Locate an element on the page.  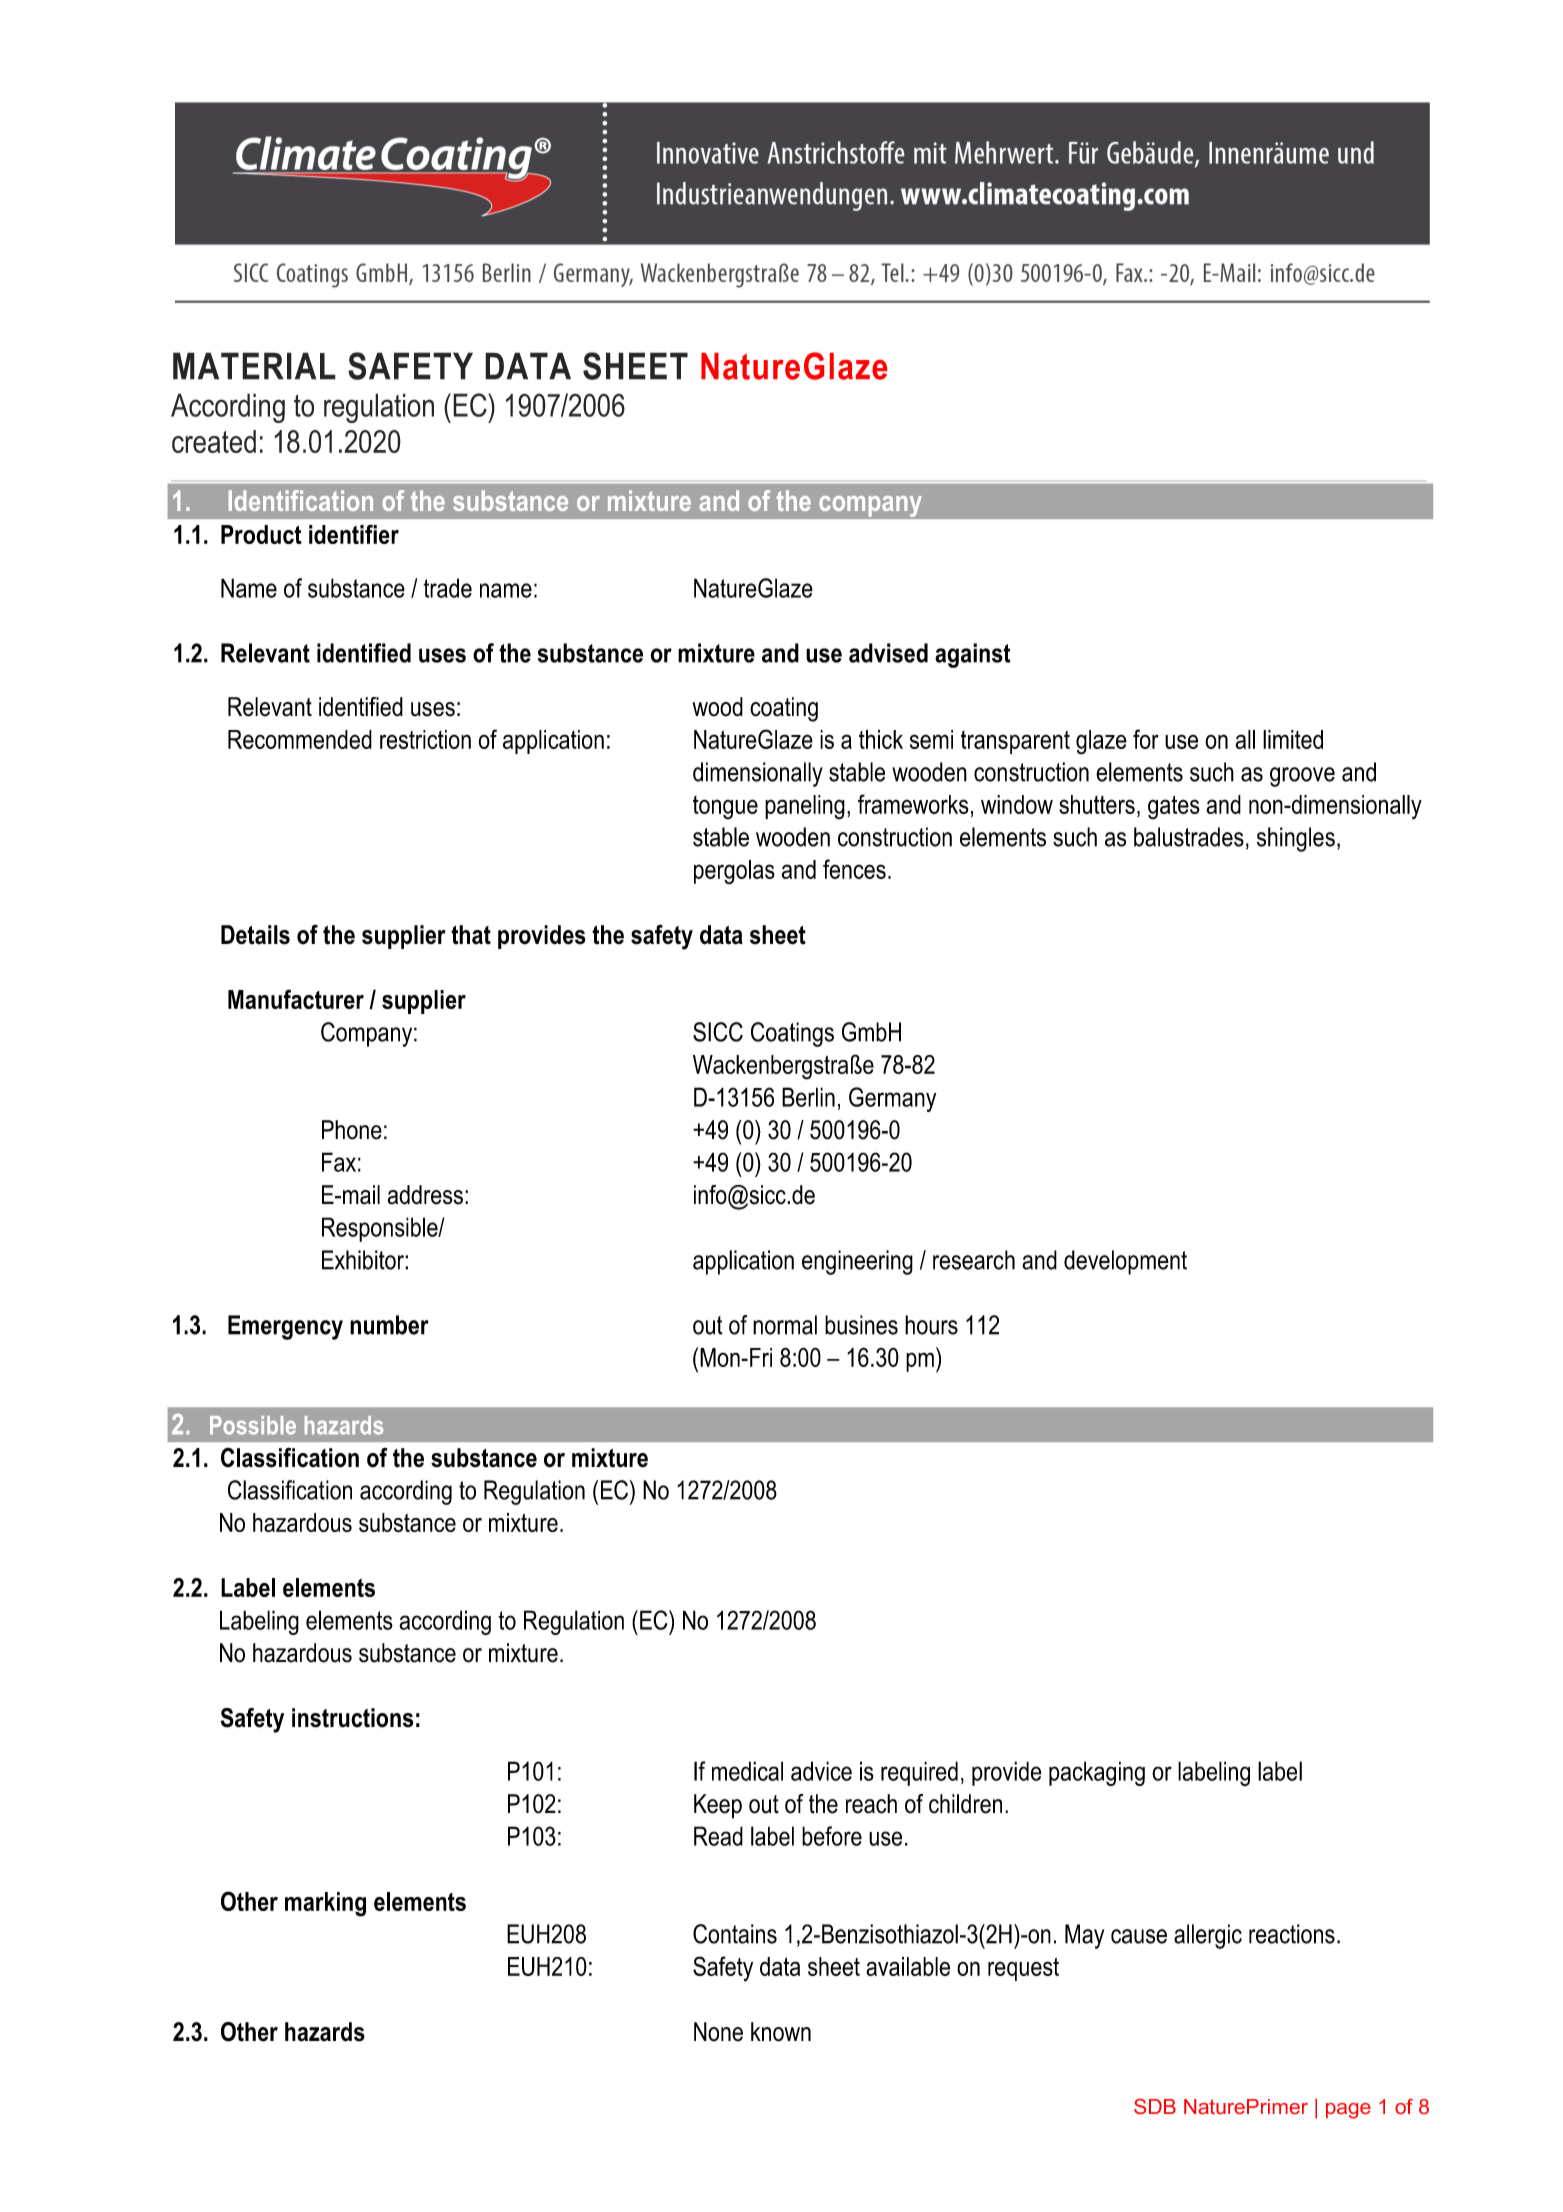
Recommended is located at coordinates (300, 739).
